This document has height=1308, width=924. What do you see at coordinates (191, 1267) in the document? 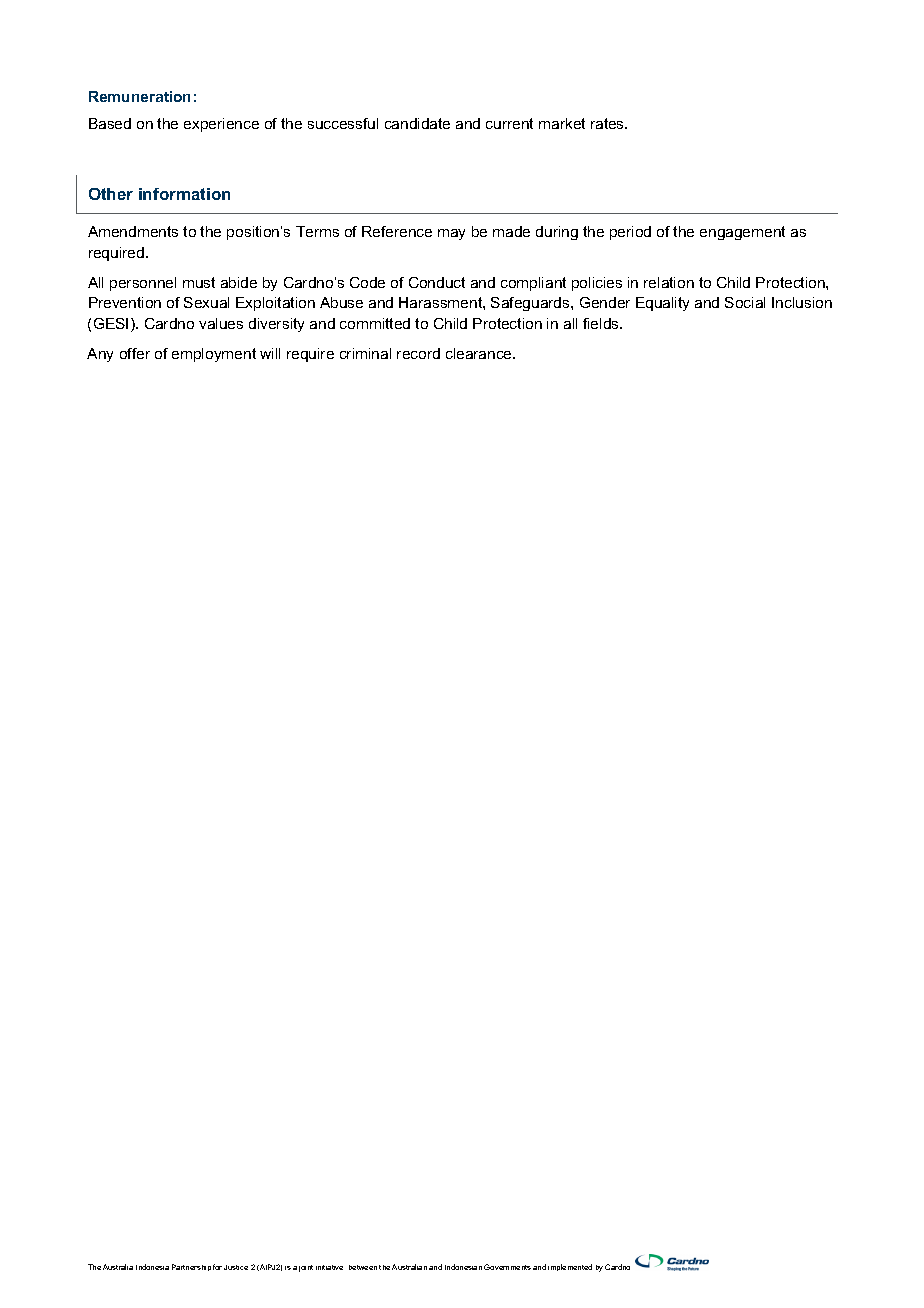
I see `Partnership` at bounding box center [191, 1267].
